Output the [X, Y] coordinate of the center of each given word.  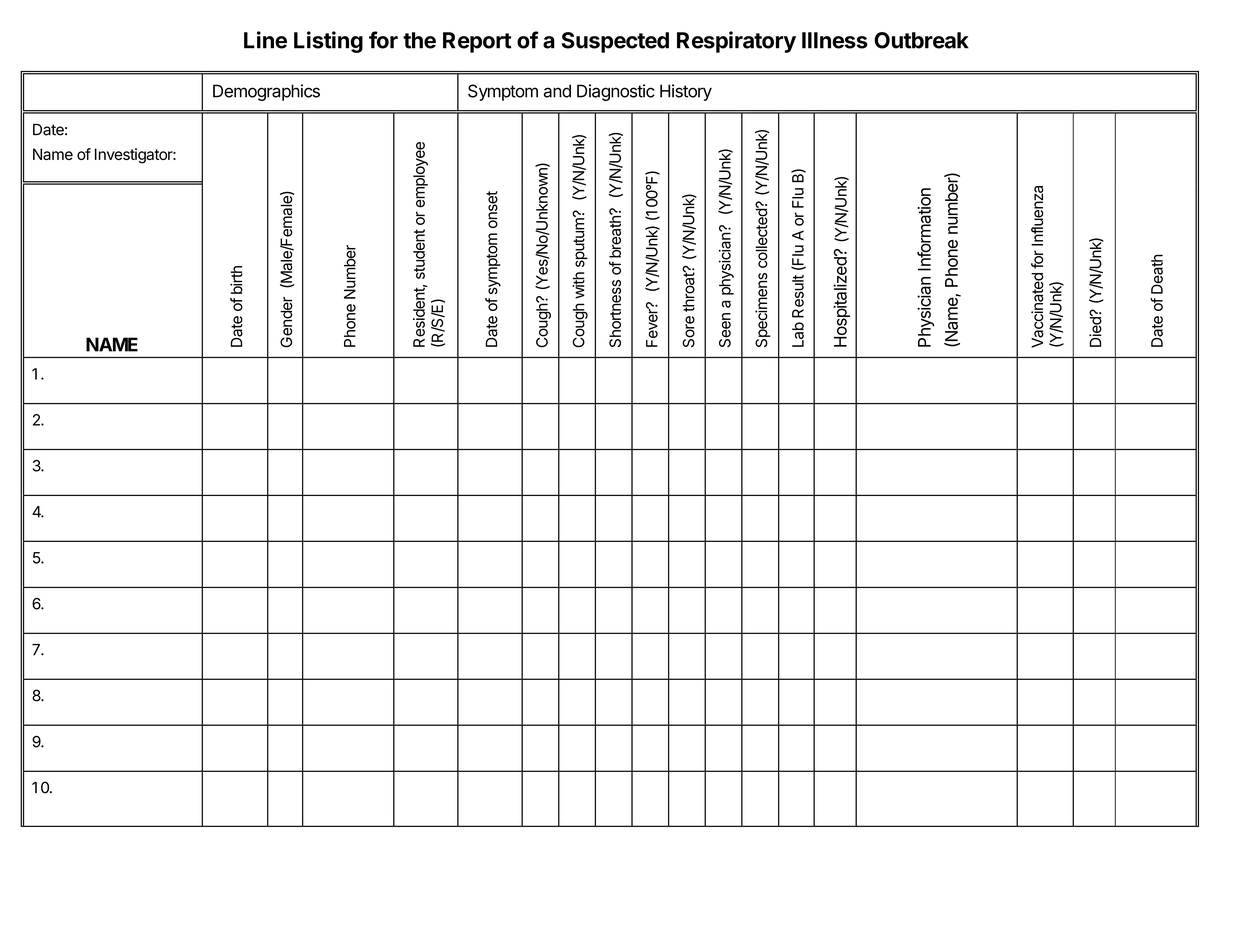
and [557, 91]
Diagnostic [616, 92]
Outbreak [921, 40]
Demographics [266, 92]
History [686, 92]
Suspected [615, 42]
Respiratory [736, 42]
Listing [328, 42]
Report [477, 42]
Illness [835, 40]
